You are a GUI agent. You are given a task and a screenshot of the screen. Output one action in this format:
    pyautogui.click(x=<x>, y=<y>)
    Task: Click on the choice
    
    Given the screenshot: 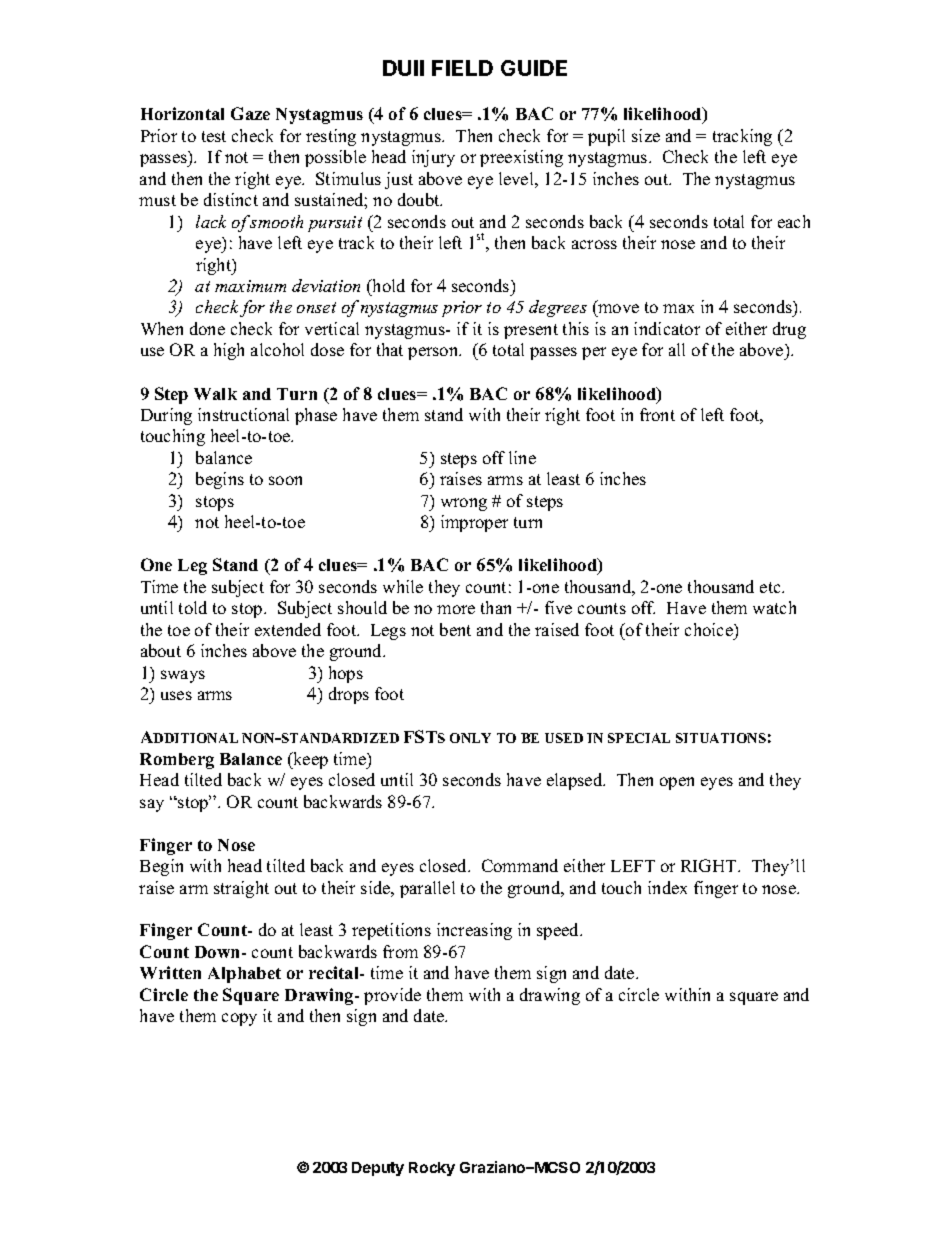 What is the action you would take?
    pyautogui.click(x=710, y=629)
